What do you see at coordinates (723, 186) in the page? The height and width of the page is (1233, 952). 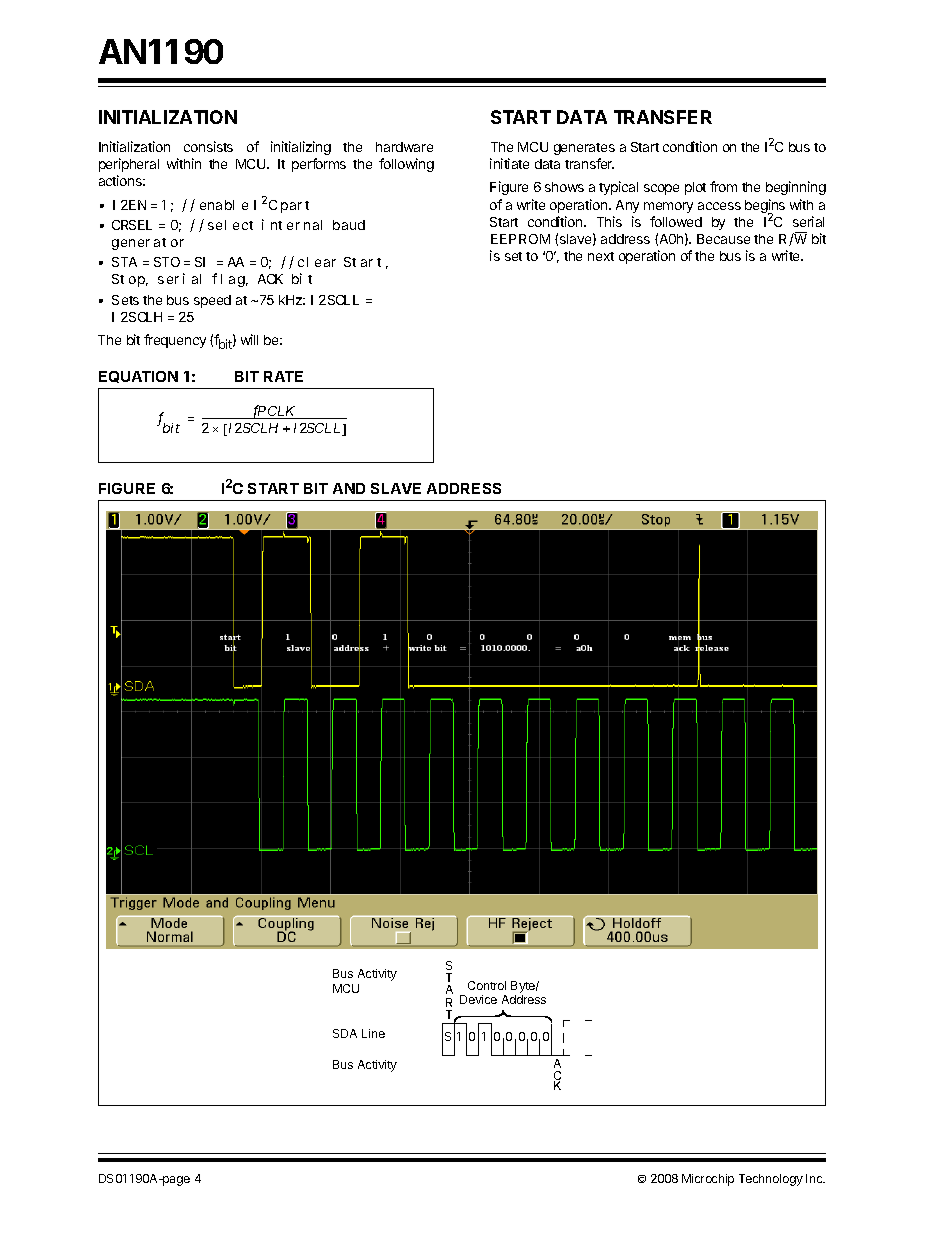 I see `from` at bounding box center [723, 186].
